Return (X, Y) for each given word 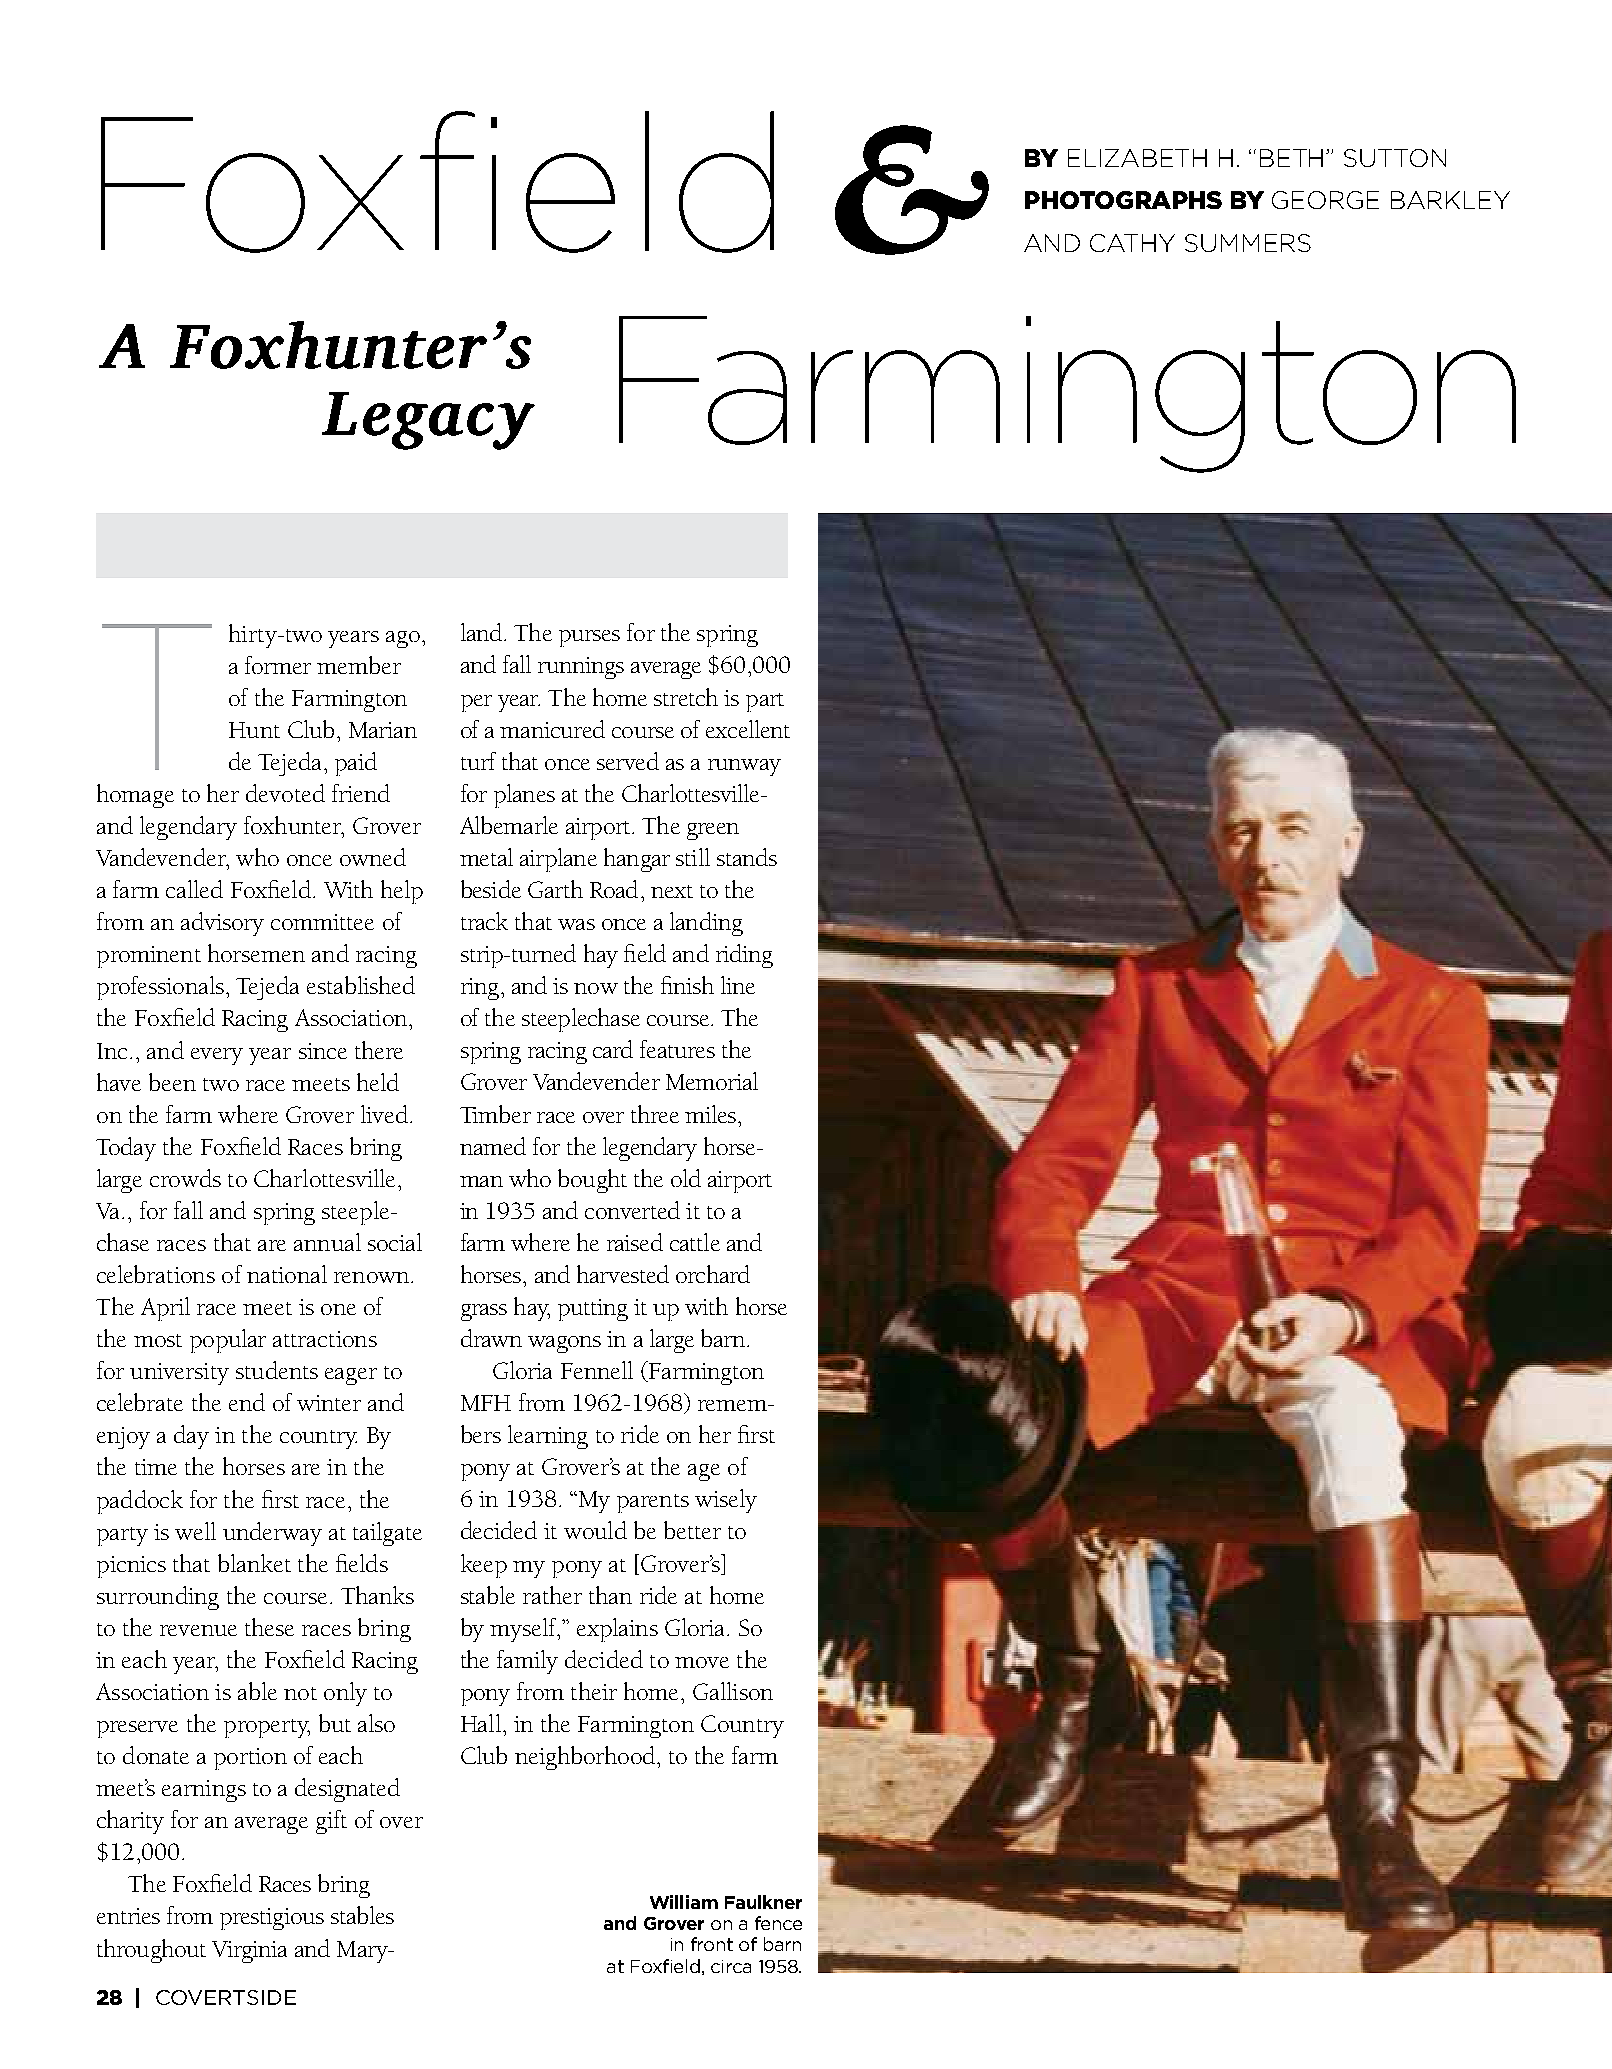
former (278, 665)
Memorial (712, 1081)
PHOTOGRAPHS (1123, 200)
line (738, 985)
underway (272, 1534)
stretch (686, 697)
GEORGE (1325, 200)
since (323, 1051)
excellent (748, 729)
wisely (726, 1501)
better (692, 1530)
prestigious (272, 1919)
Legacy (428, 421)
